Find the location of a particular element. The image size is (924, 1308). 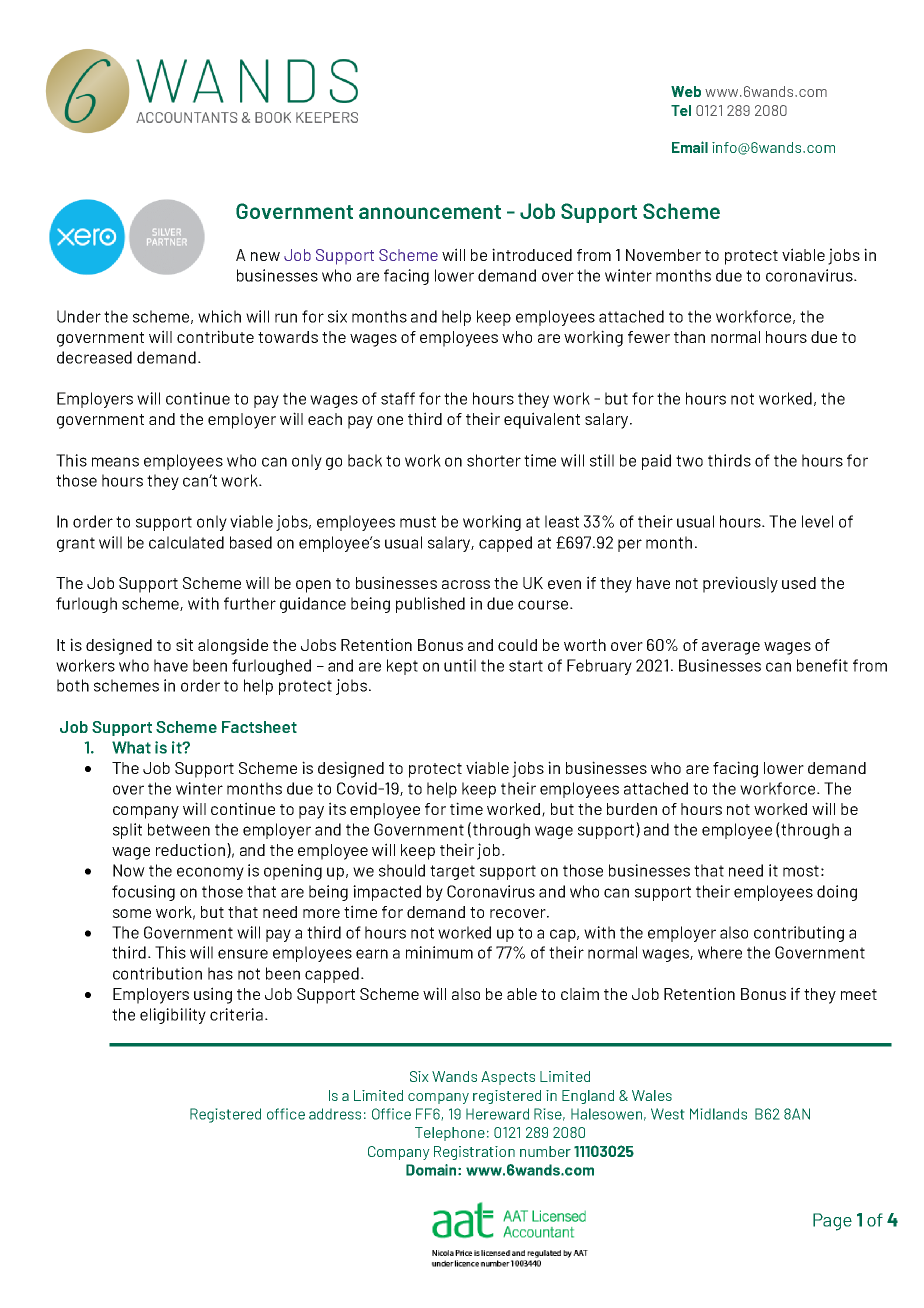

address is located at coordinates (335, 1114).
